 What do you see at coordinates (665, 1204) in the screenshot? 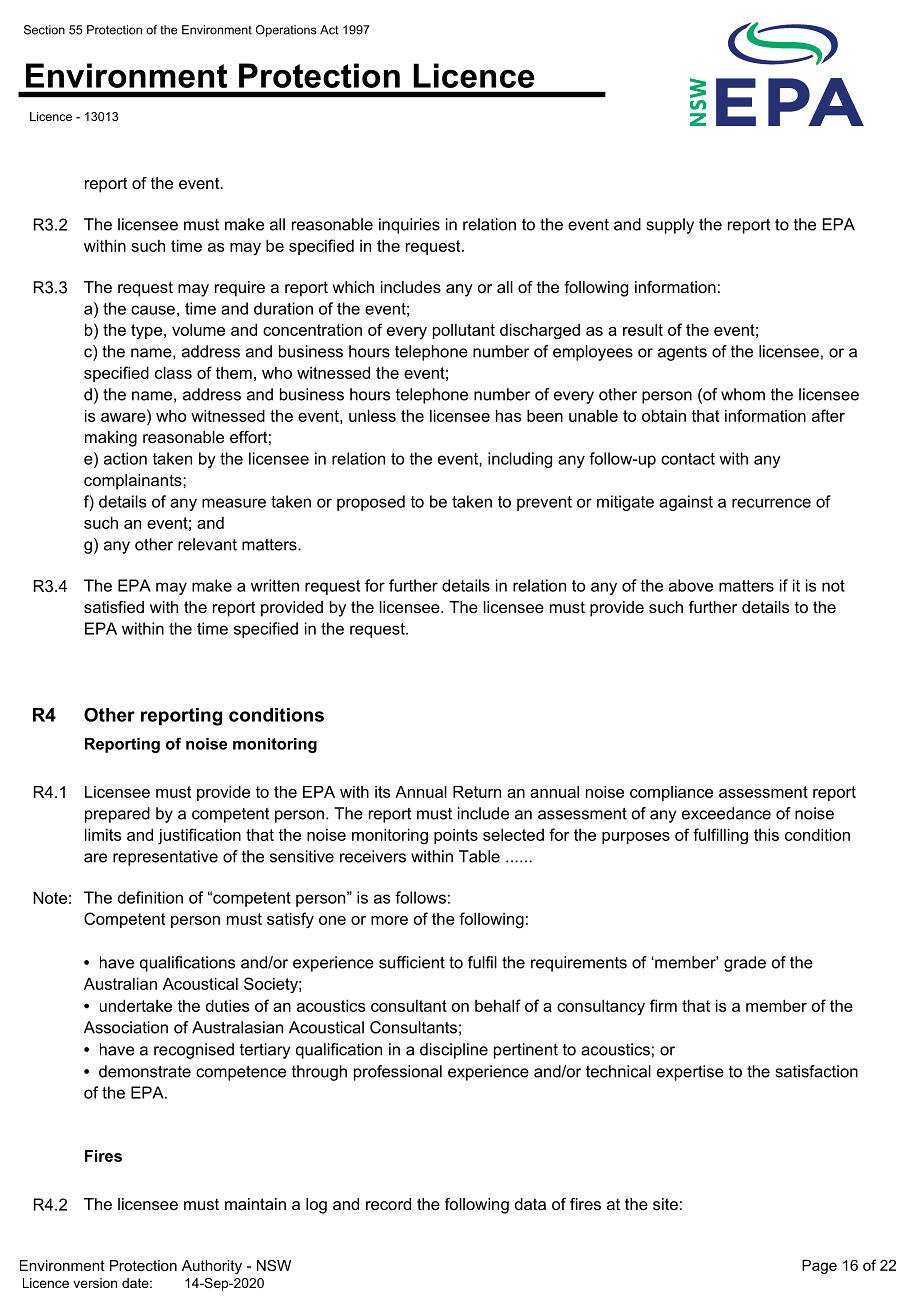
I see `site` at bounding box center [665, 1204].
